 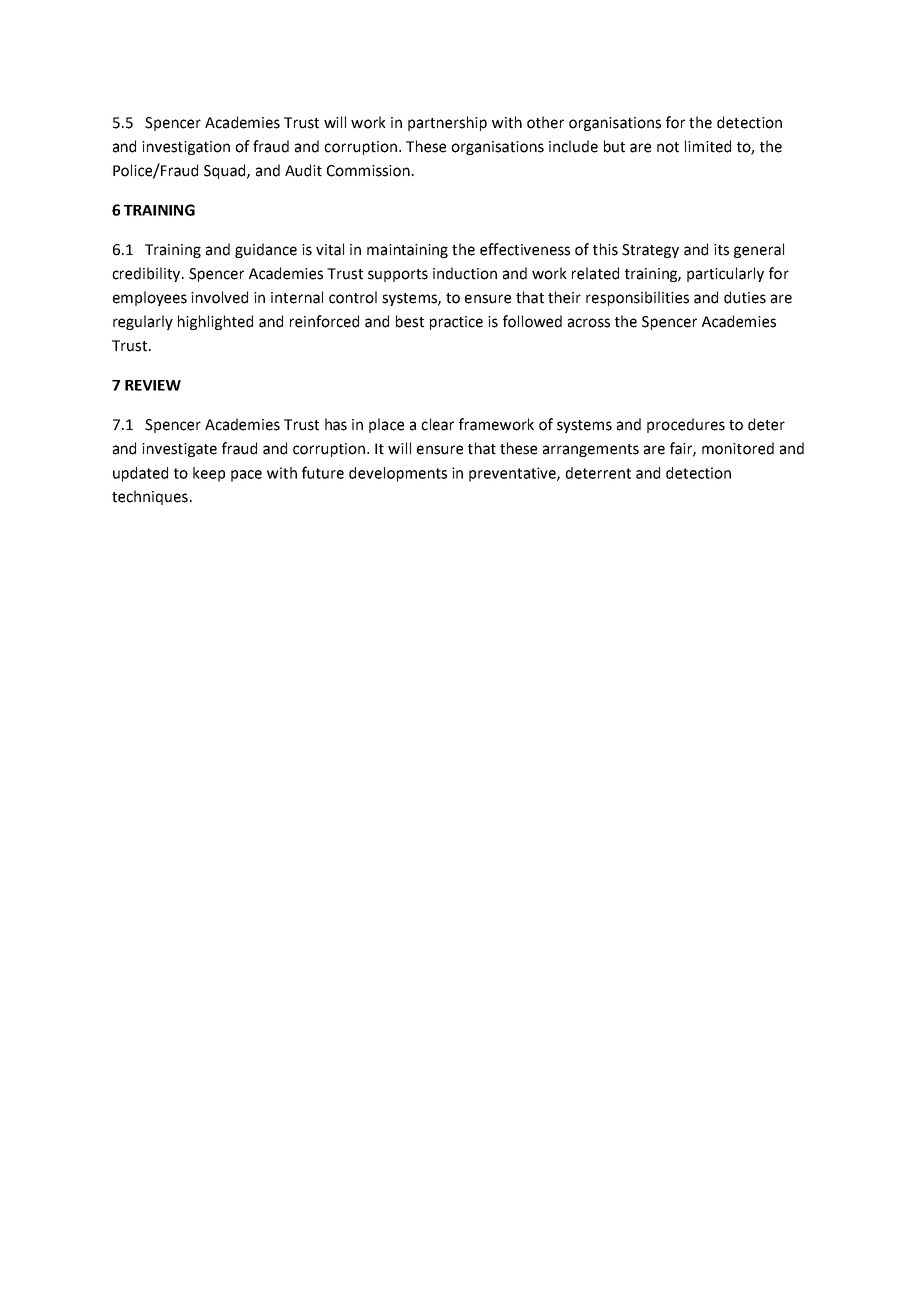 What do you see at coordinates (456, 323) in the screenshot?
I see `practice` at bounding box center [456, 323].
